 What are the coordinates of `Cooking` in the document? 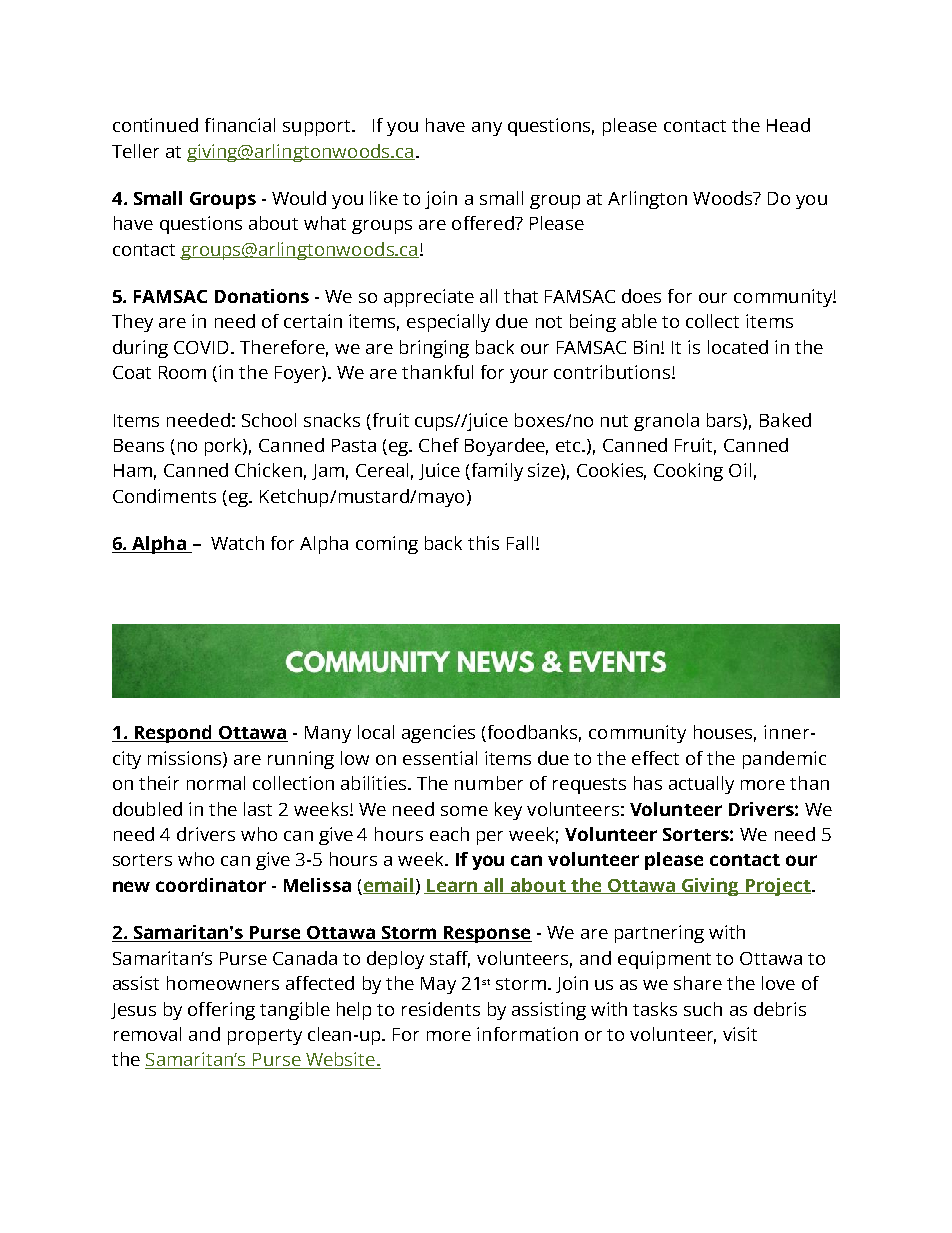 It's located at (688, 472).
